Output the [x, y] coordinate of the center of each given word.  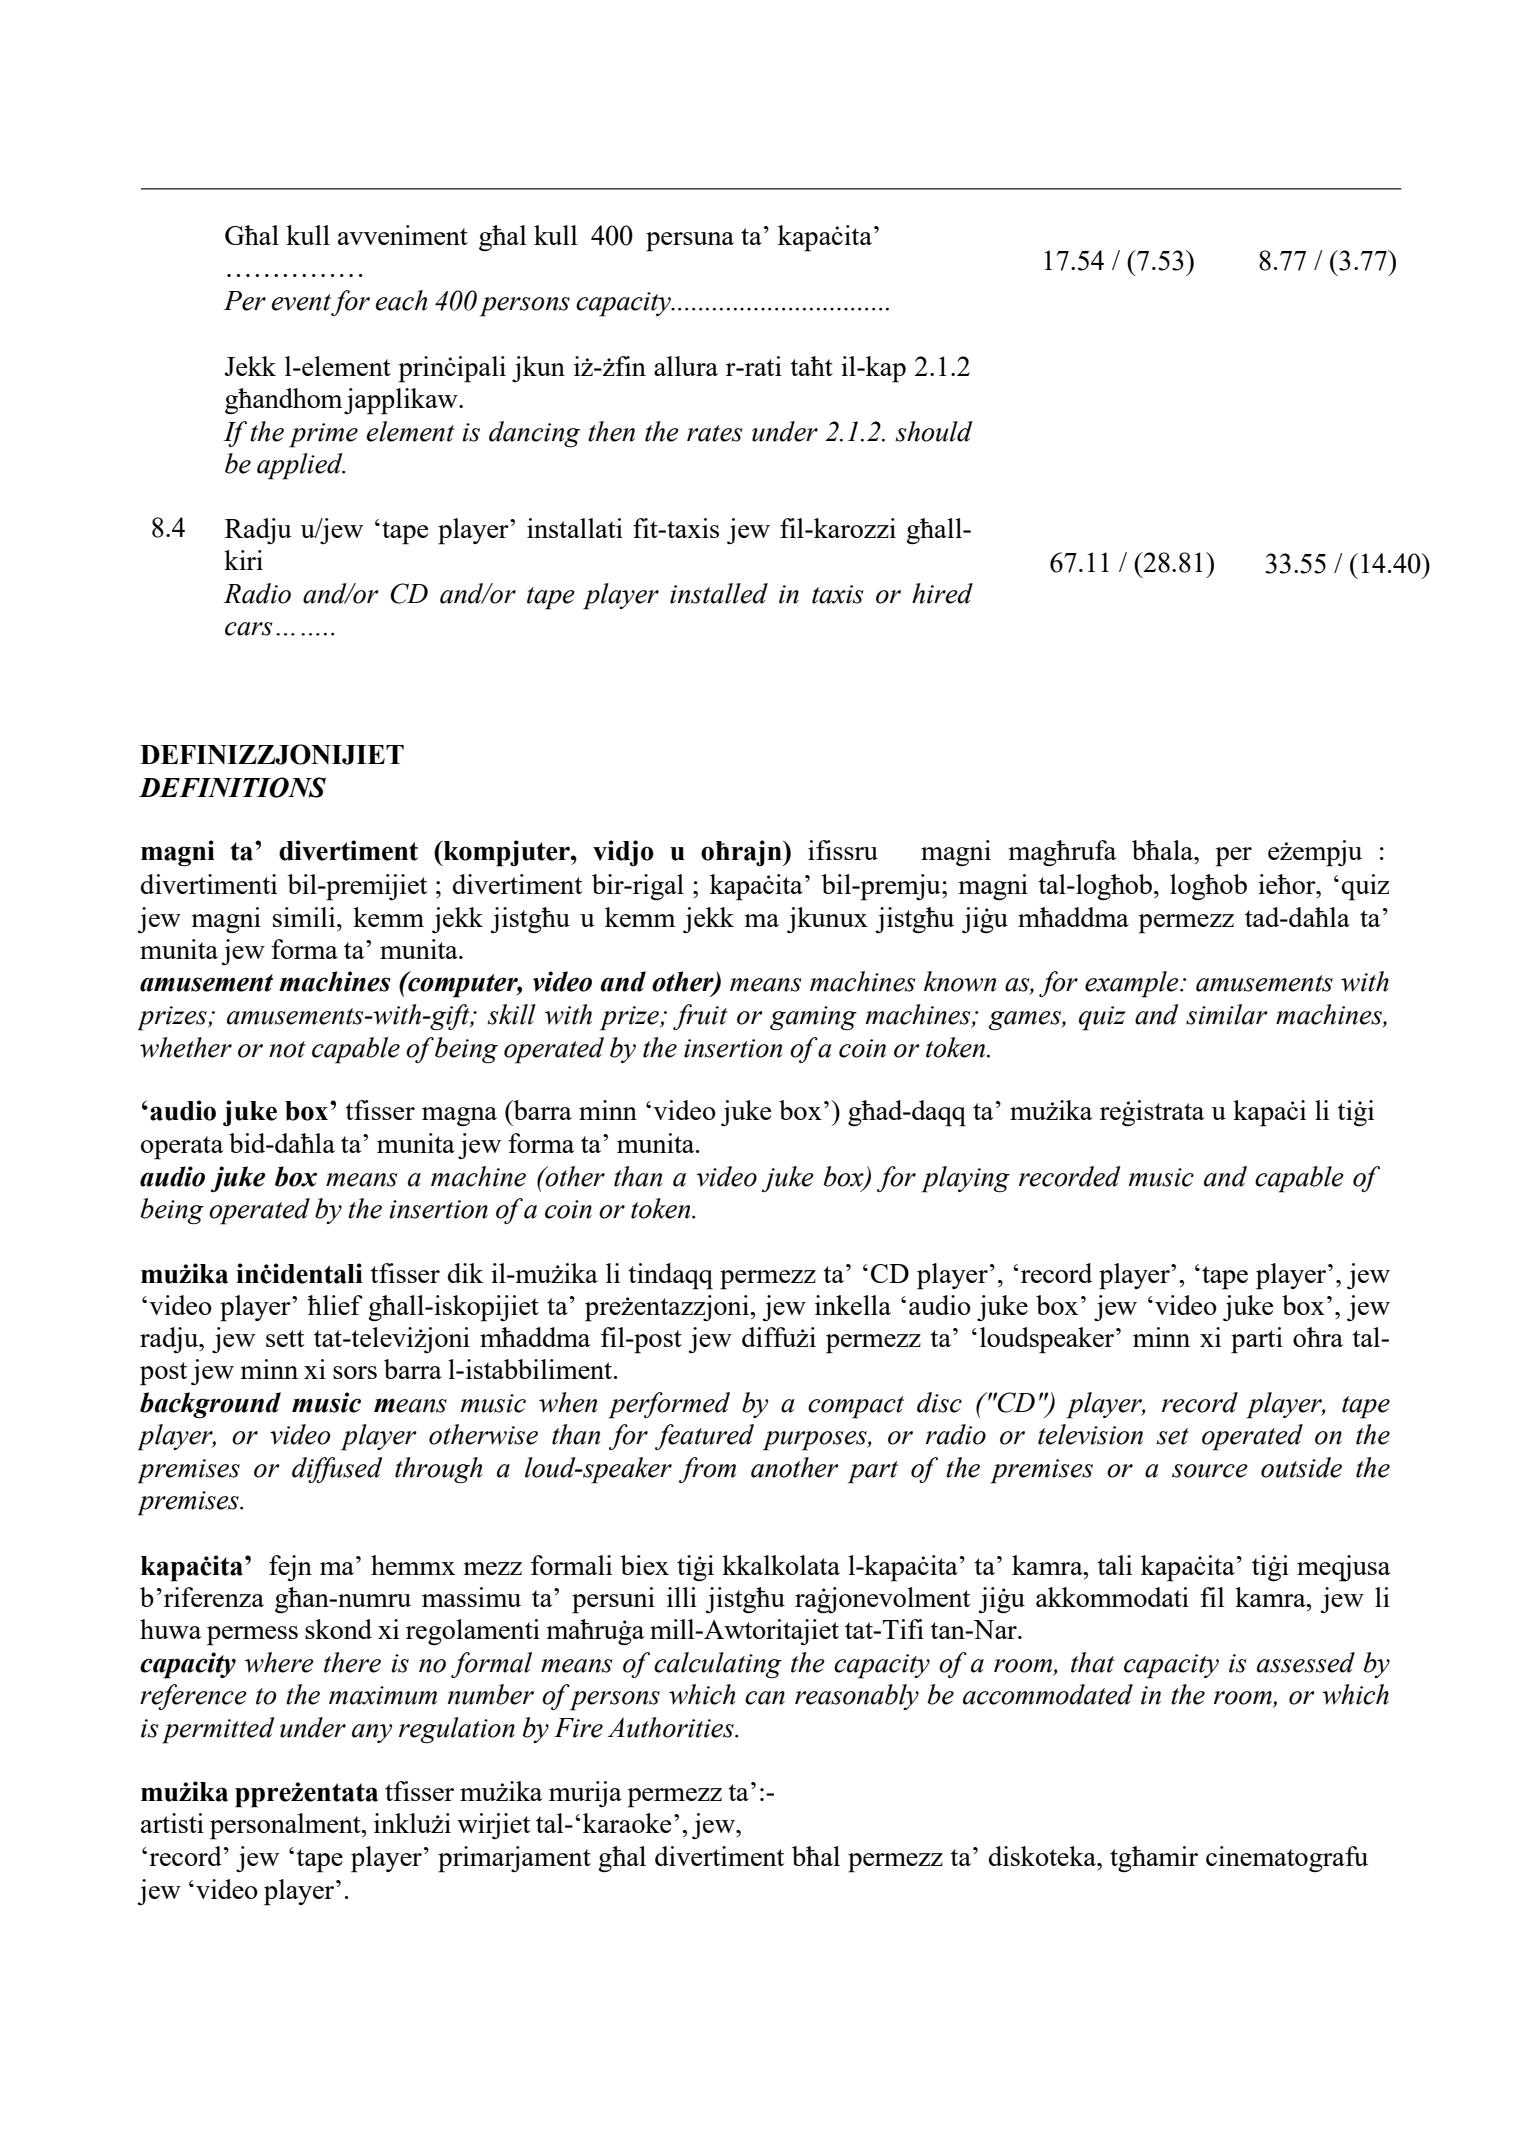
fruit [700, 1017]
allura [686, 366]
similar [1227, 1014]
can [765, 1698]
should [934, 431]
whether [186, 1047]
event [301, 302]
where [279, 1662]
